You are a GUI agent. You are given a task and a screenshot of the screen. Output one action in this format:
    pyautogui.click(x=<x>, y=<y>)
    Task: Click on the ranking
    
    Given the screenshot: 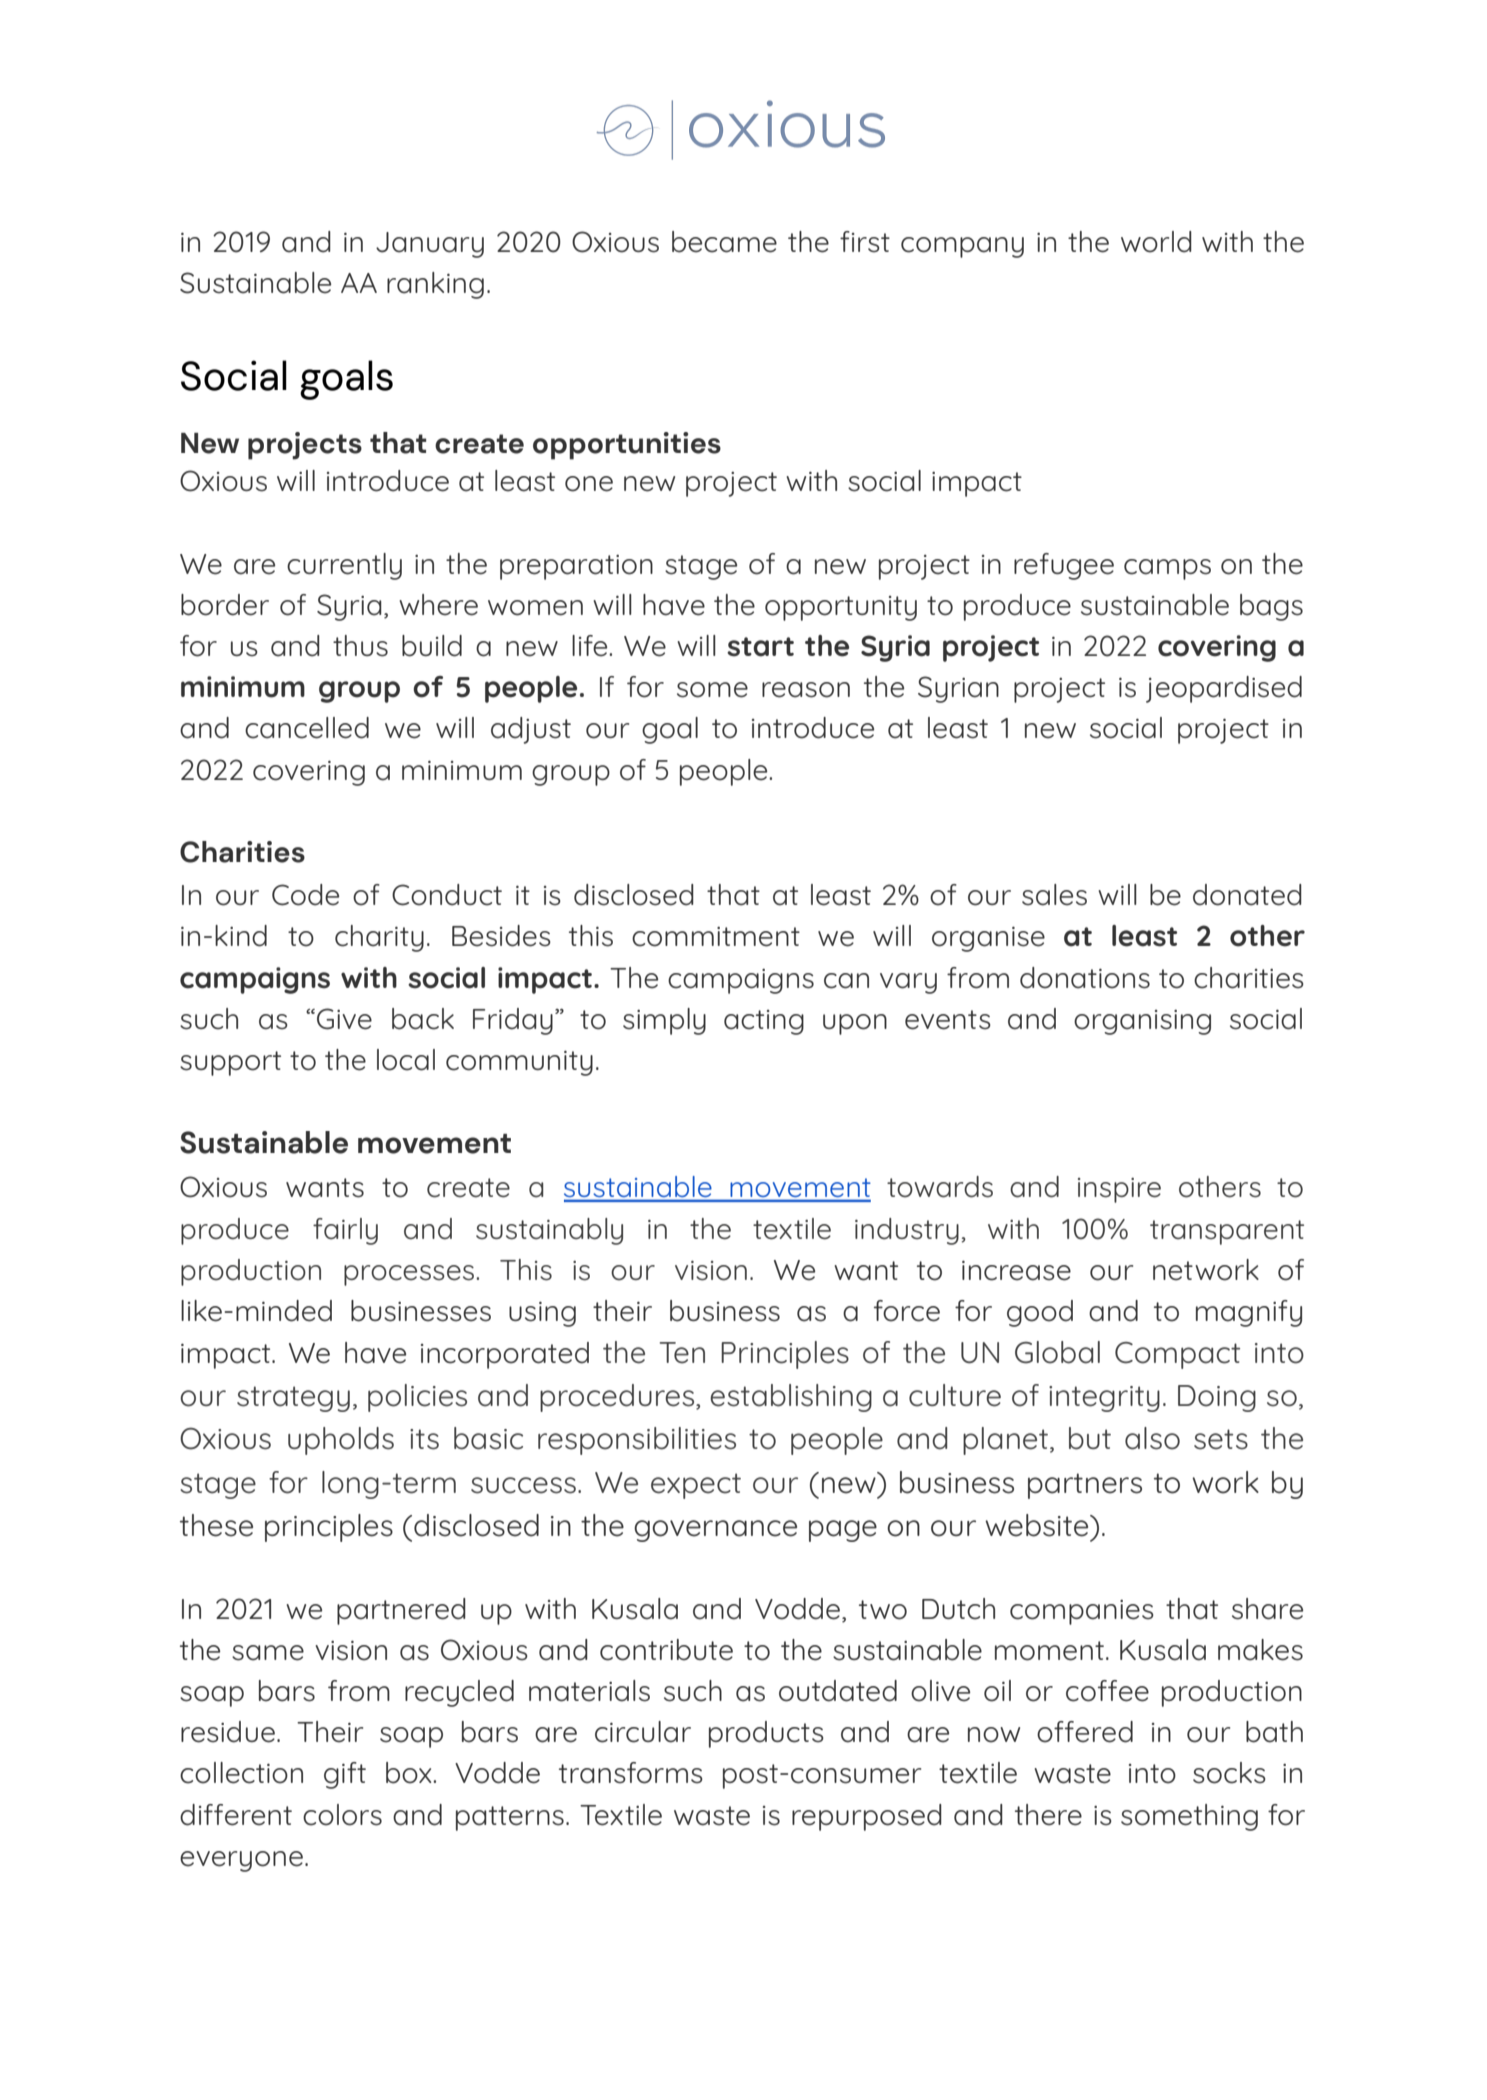 What is the action you would take?
    pyautogui.click(x=435, y=285)
